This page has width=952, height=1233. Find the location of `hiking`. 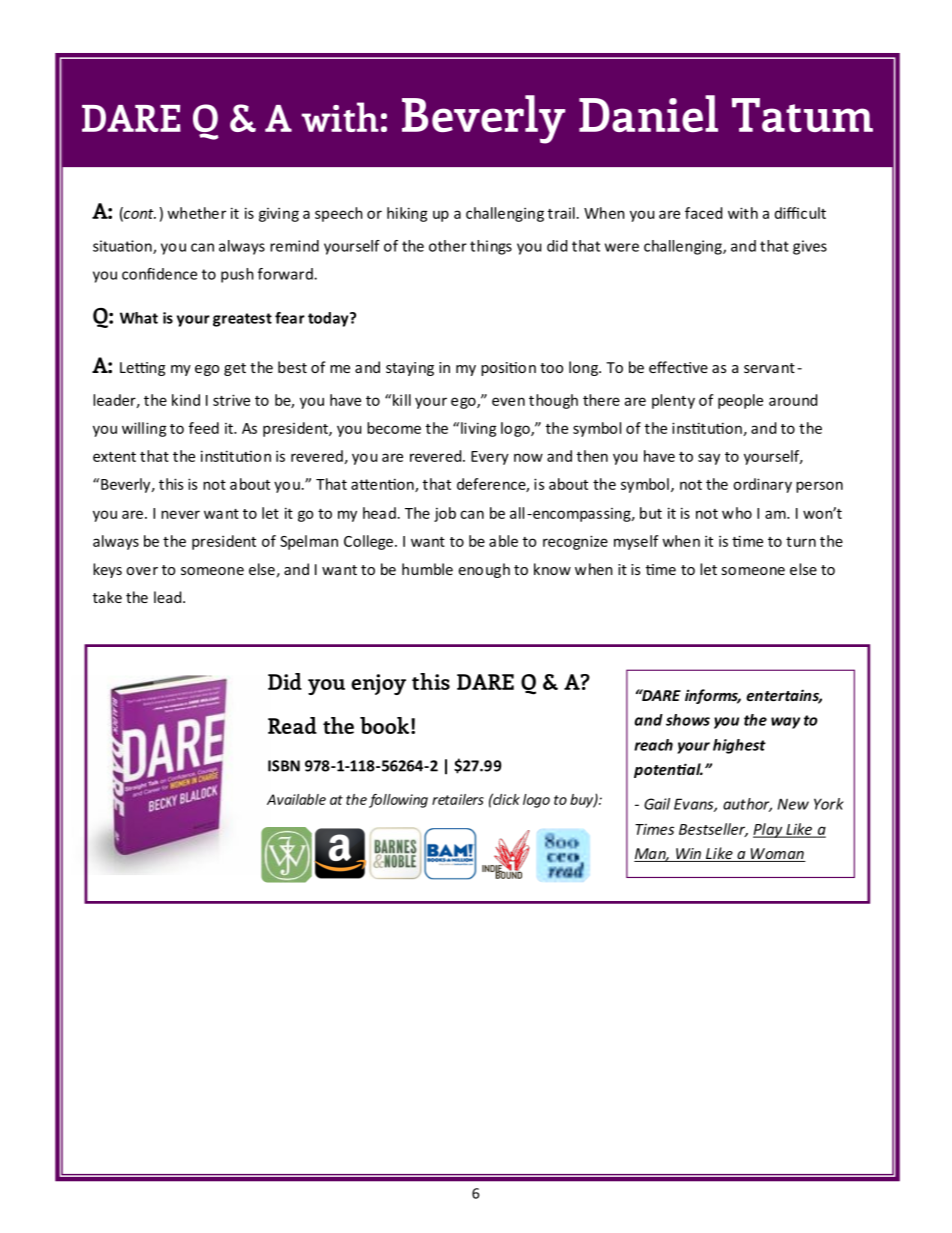

hiking is located at coordinates (407, 214).
